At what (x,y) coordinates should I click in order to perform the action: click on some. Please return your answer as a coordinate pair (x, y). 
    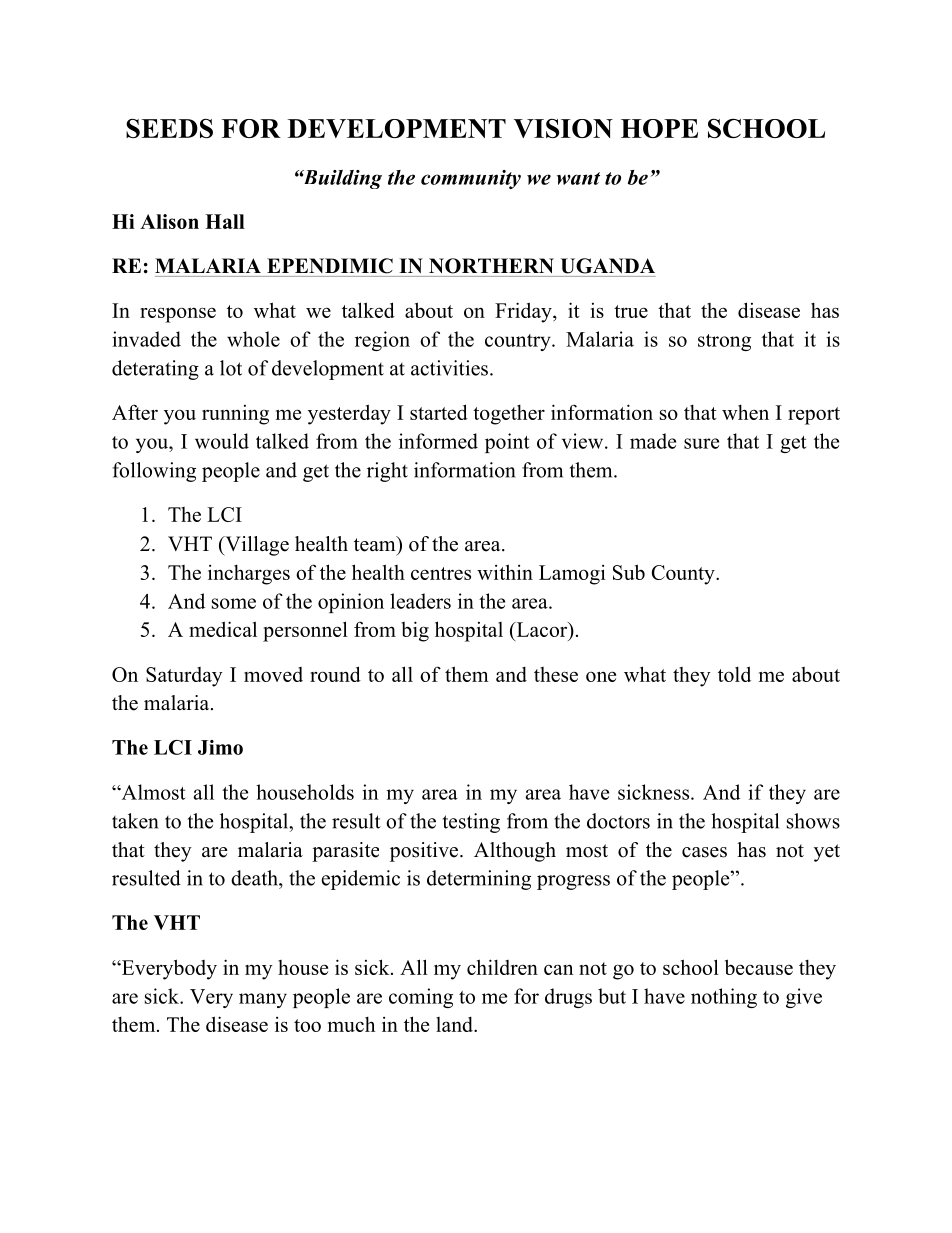
    Looking at the image, I should click on (234, 603).
